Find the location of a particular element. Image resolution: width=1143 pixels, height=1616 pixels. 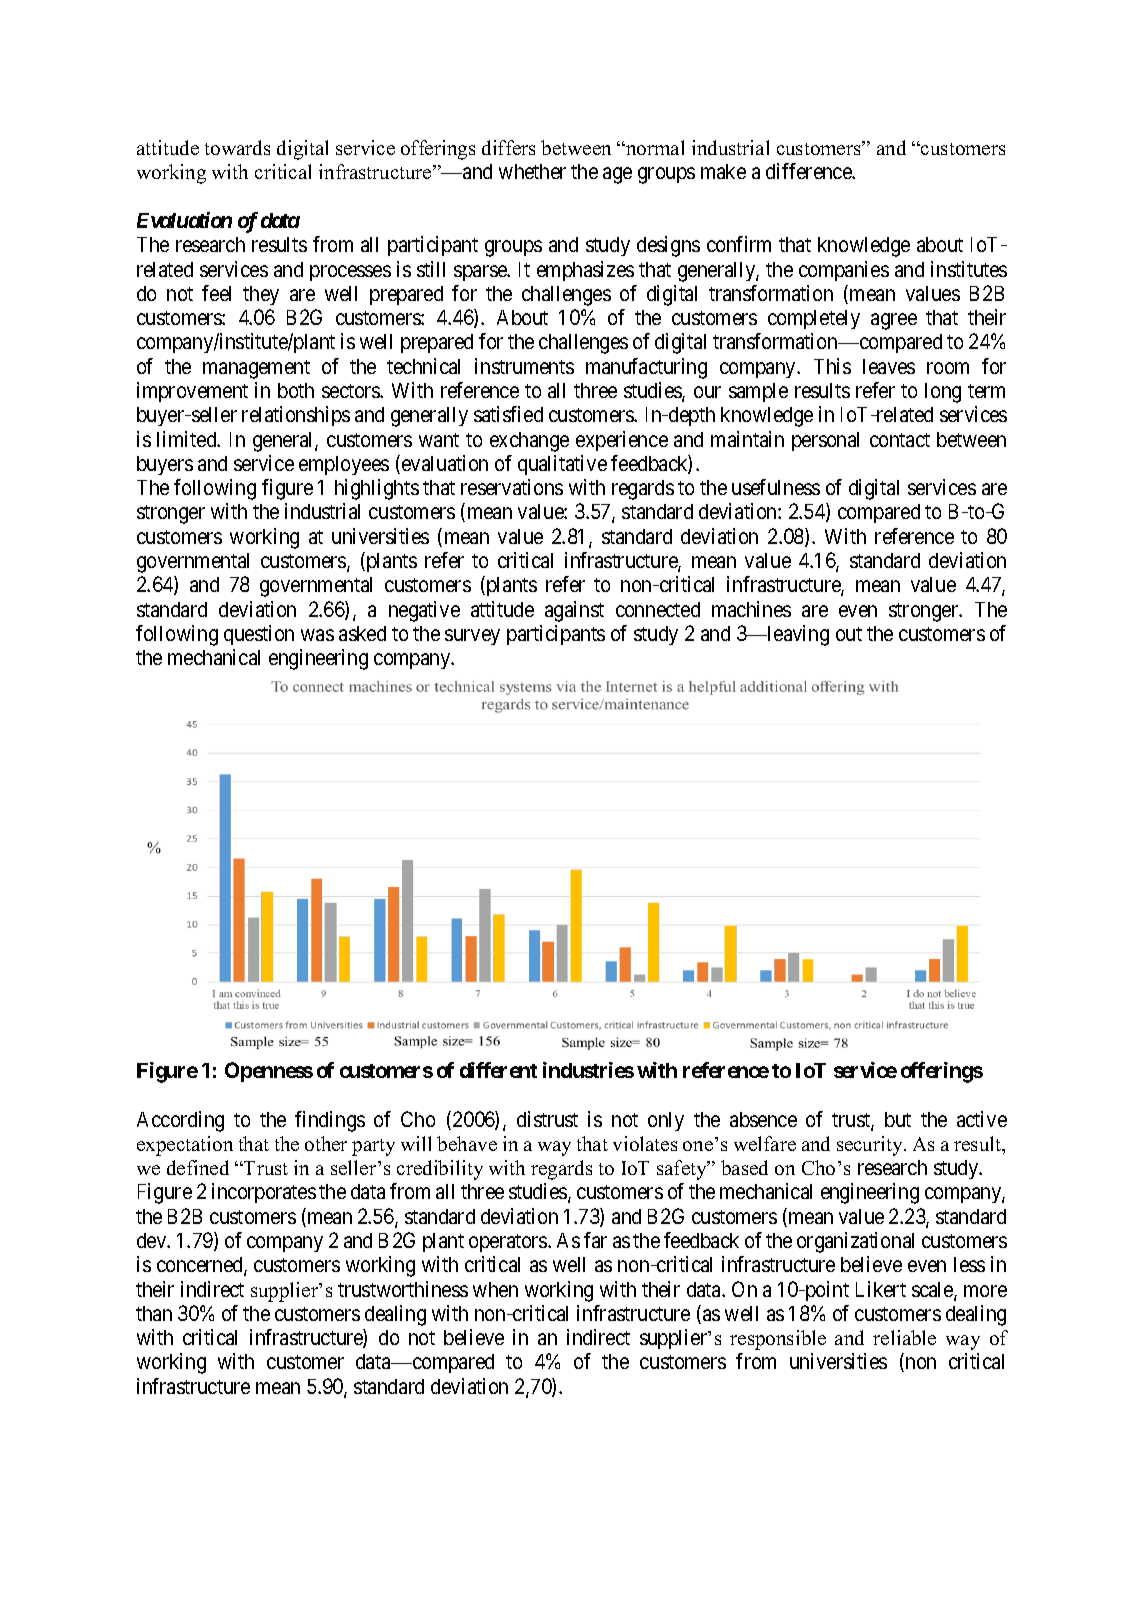

against is located at coordinates (574, 611).
